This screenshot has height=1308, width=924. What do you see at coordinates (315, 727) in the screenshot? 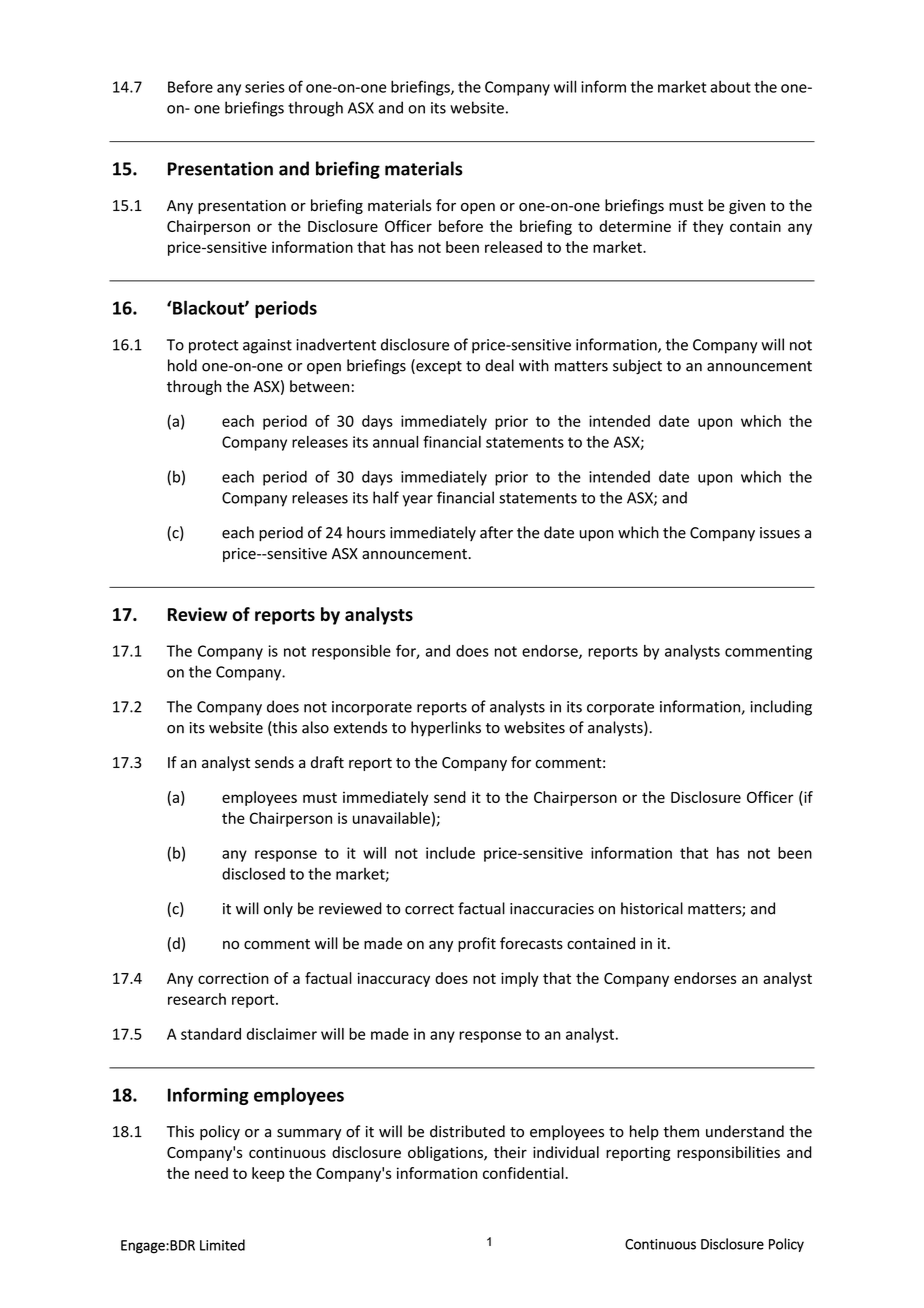
I see `also` at bounding box center [315, 727].
